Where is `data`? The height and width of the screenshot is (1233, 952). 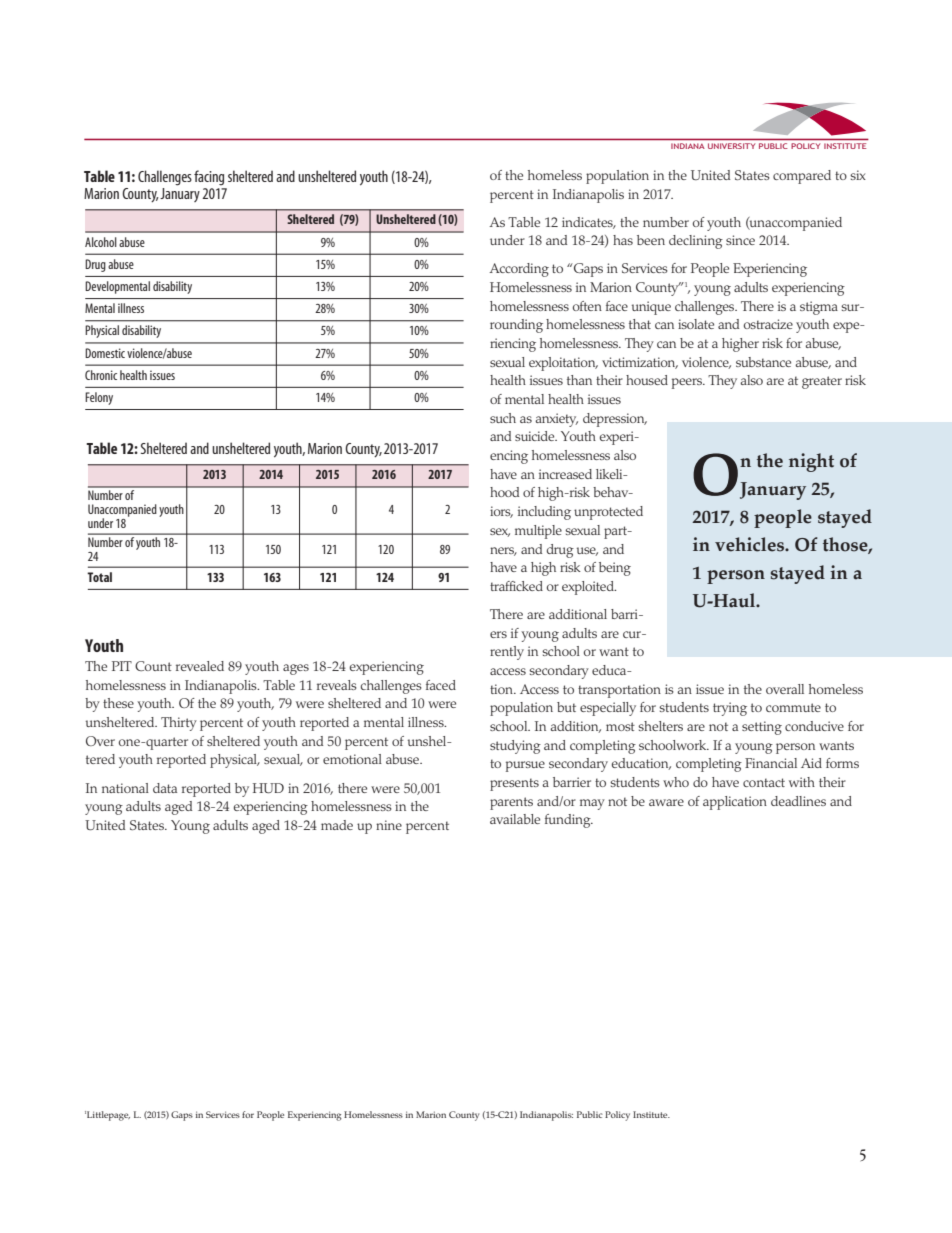 data is located at coordinates (165, 788).
